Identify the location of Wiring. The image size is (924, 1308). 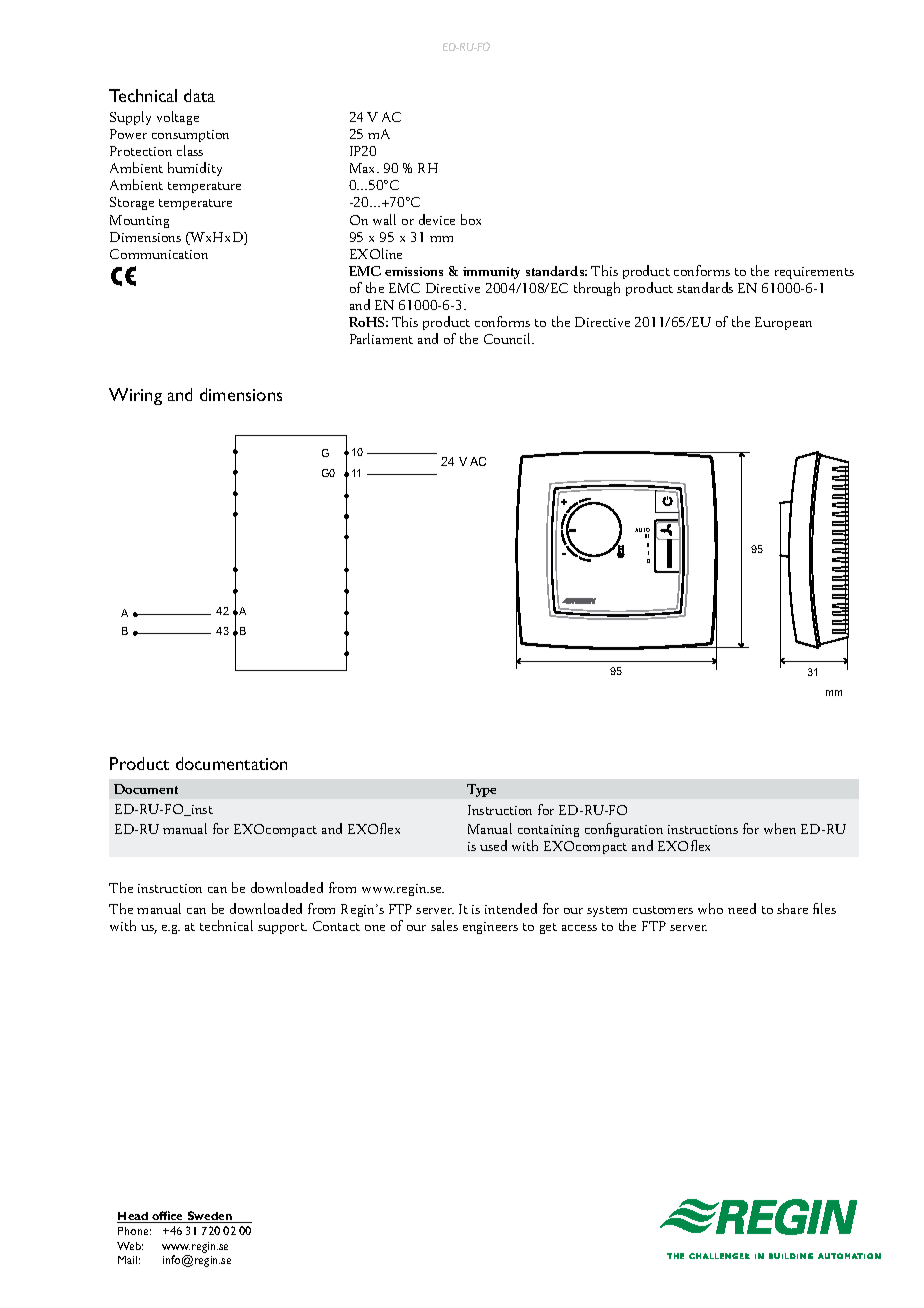
(135, 396).
